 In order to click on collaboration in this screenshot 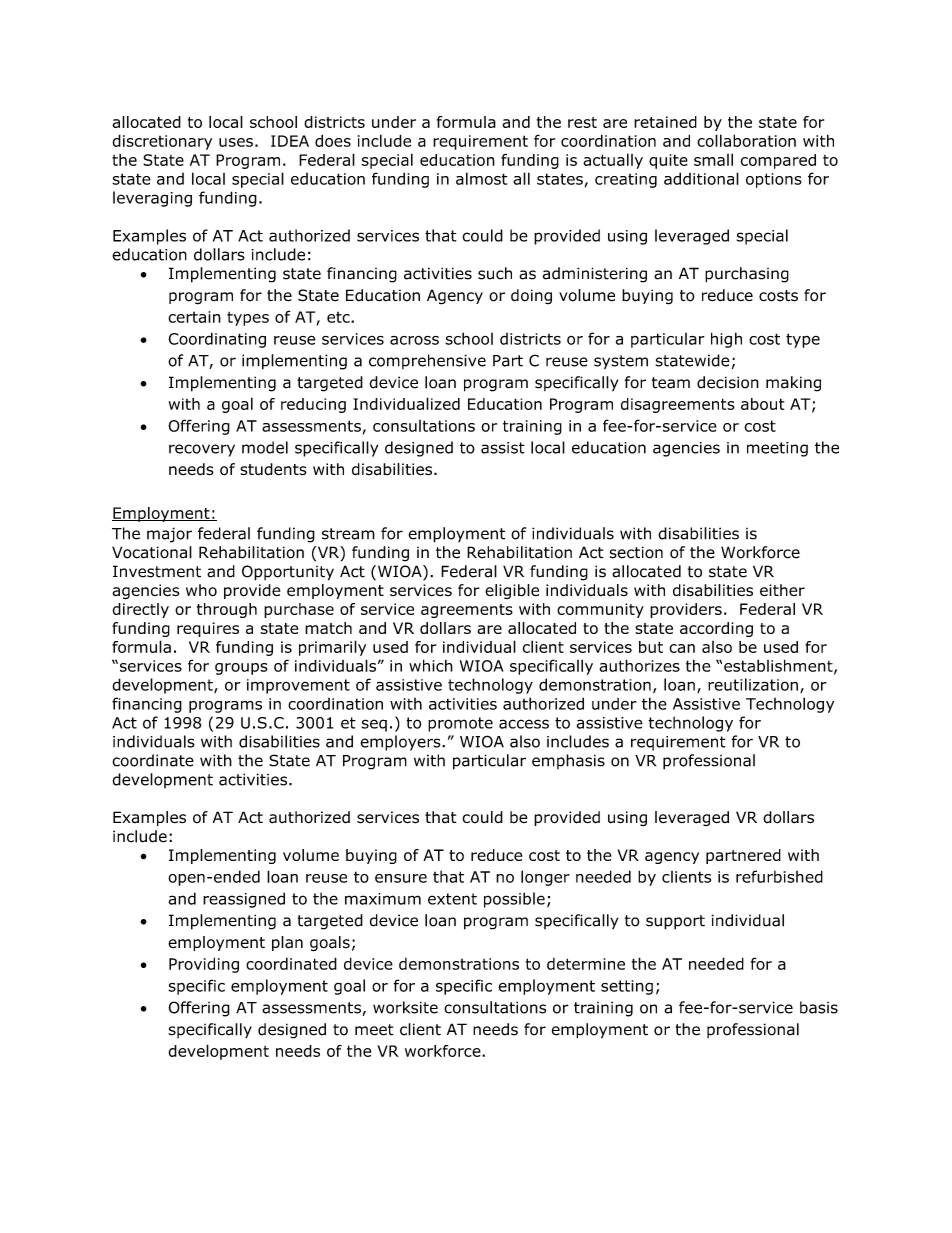, I will do `click(746, 140)`.
